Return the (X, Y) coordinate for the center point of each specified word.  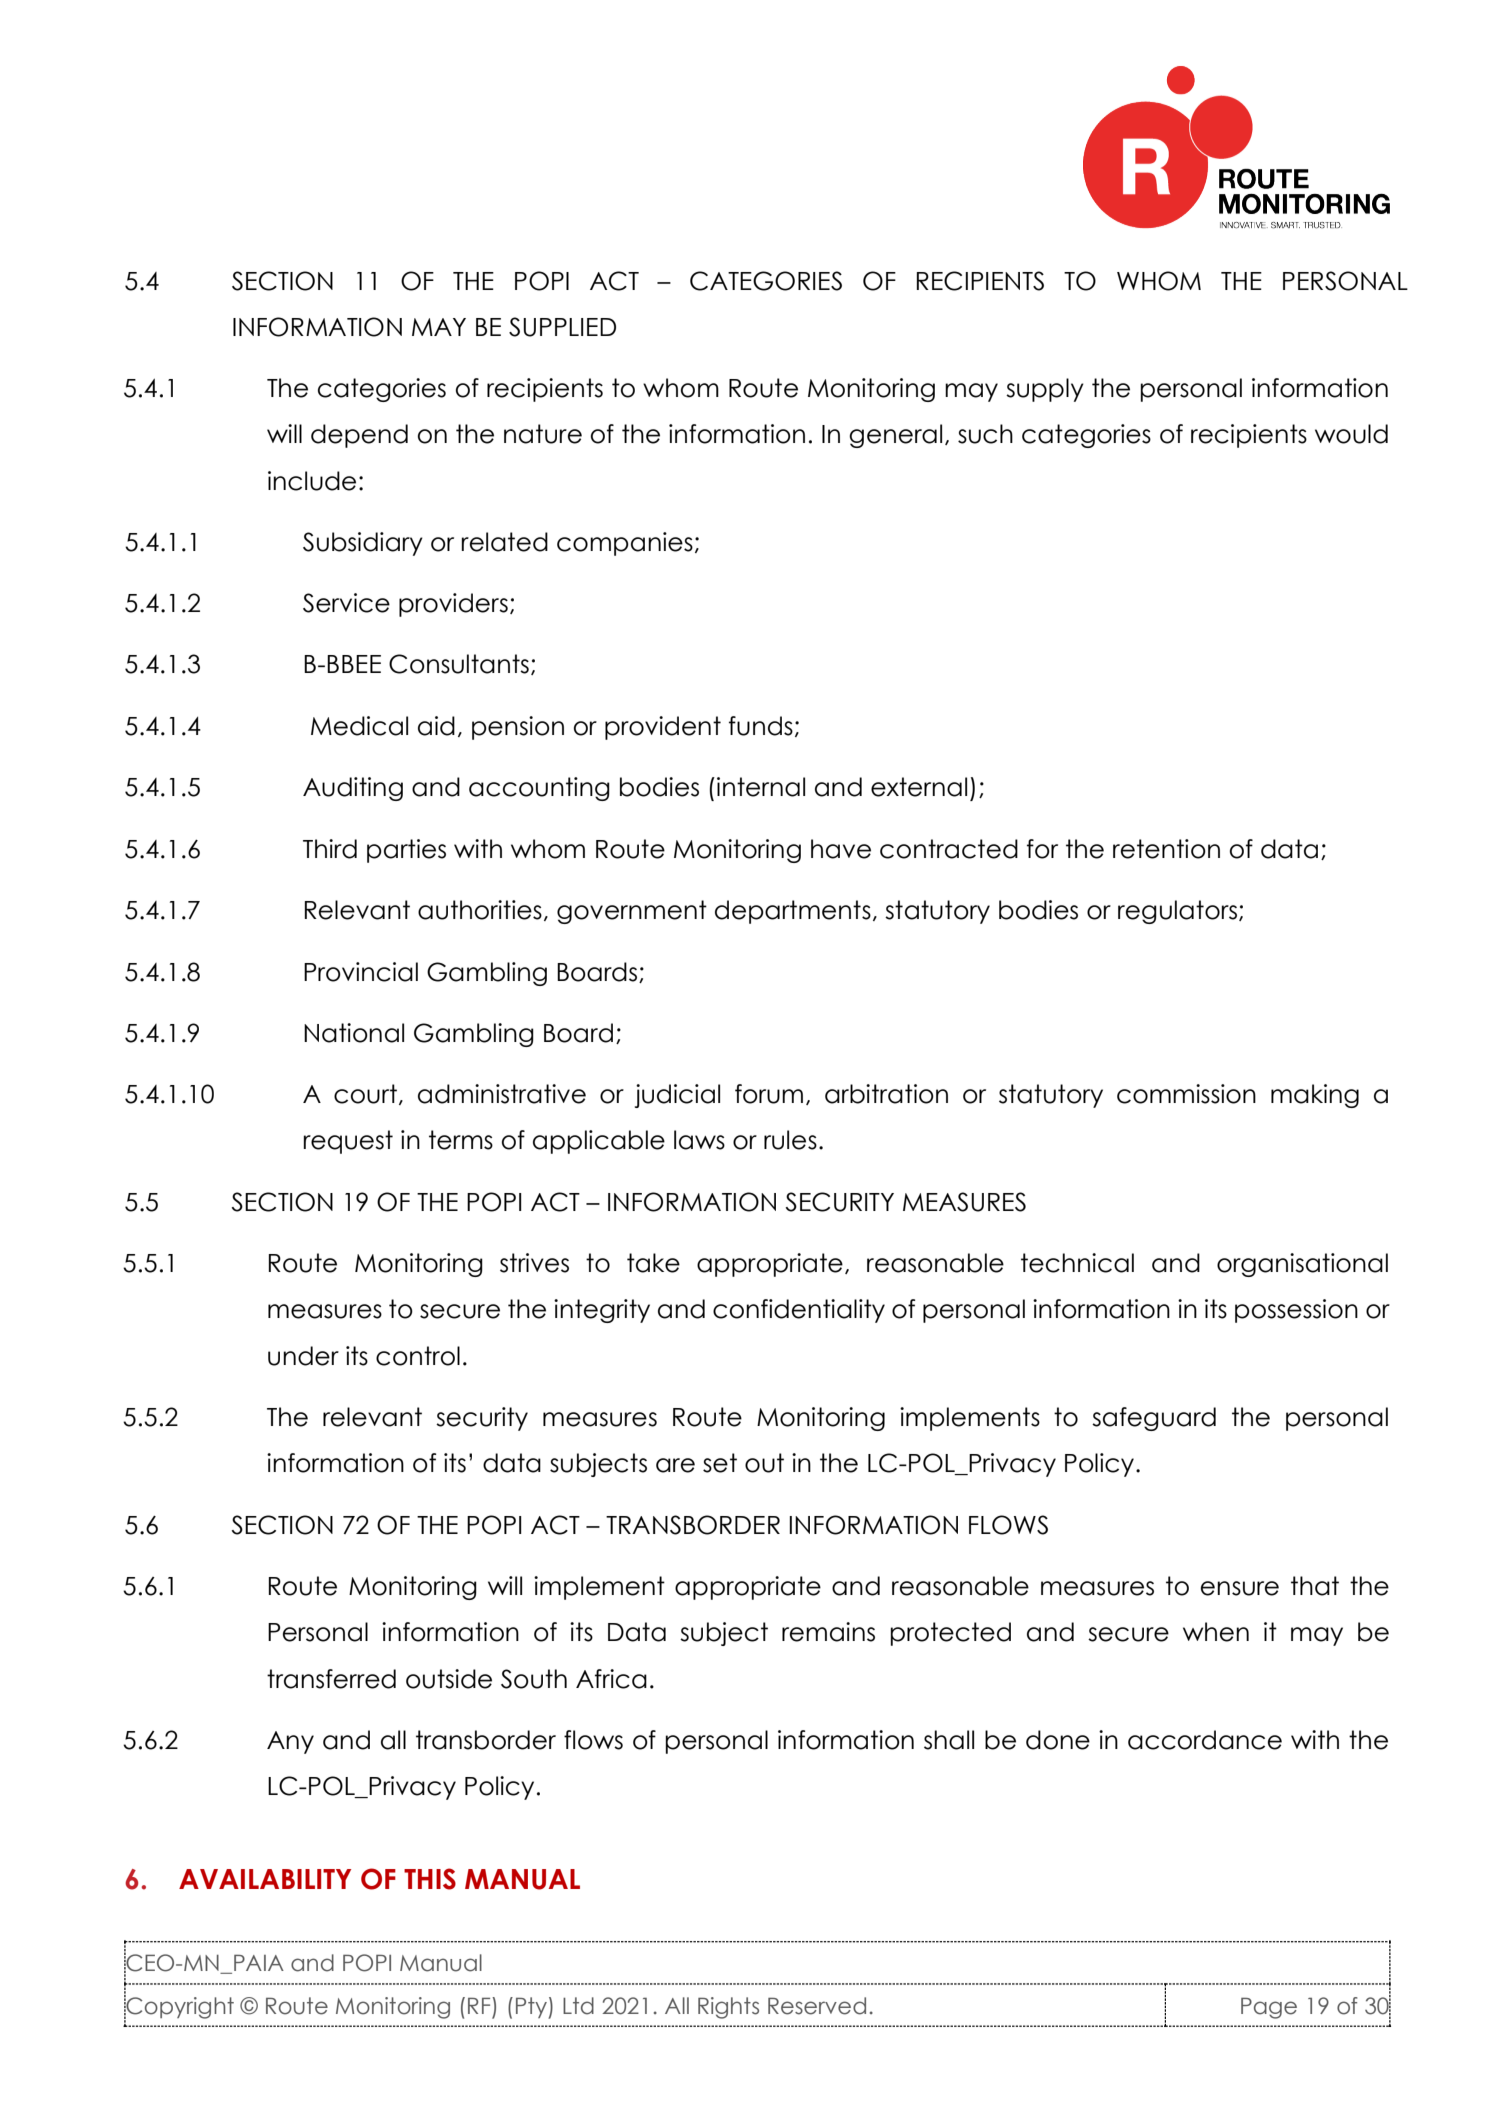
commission (1186, 1094)
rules (790, 1140)
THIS (430, 1879)
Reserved (817, 2006)
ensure (1240, 1588)
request (348, 1142)
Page (1269, 2008)
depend (359, 436)
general (895, 436)
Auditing (353, 789)
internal (761, 787)
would (1351, 434)
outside (449, 1679)
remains (828, 1632)
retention (1166, 849)
